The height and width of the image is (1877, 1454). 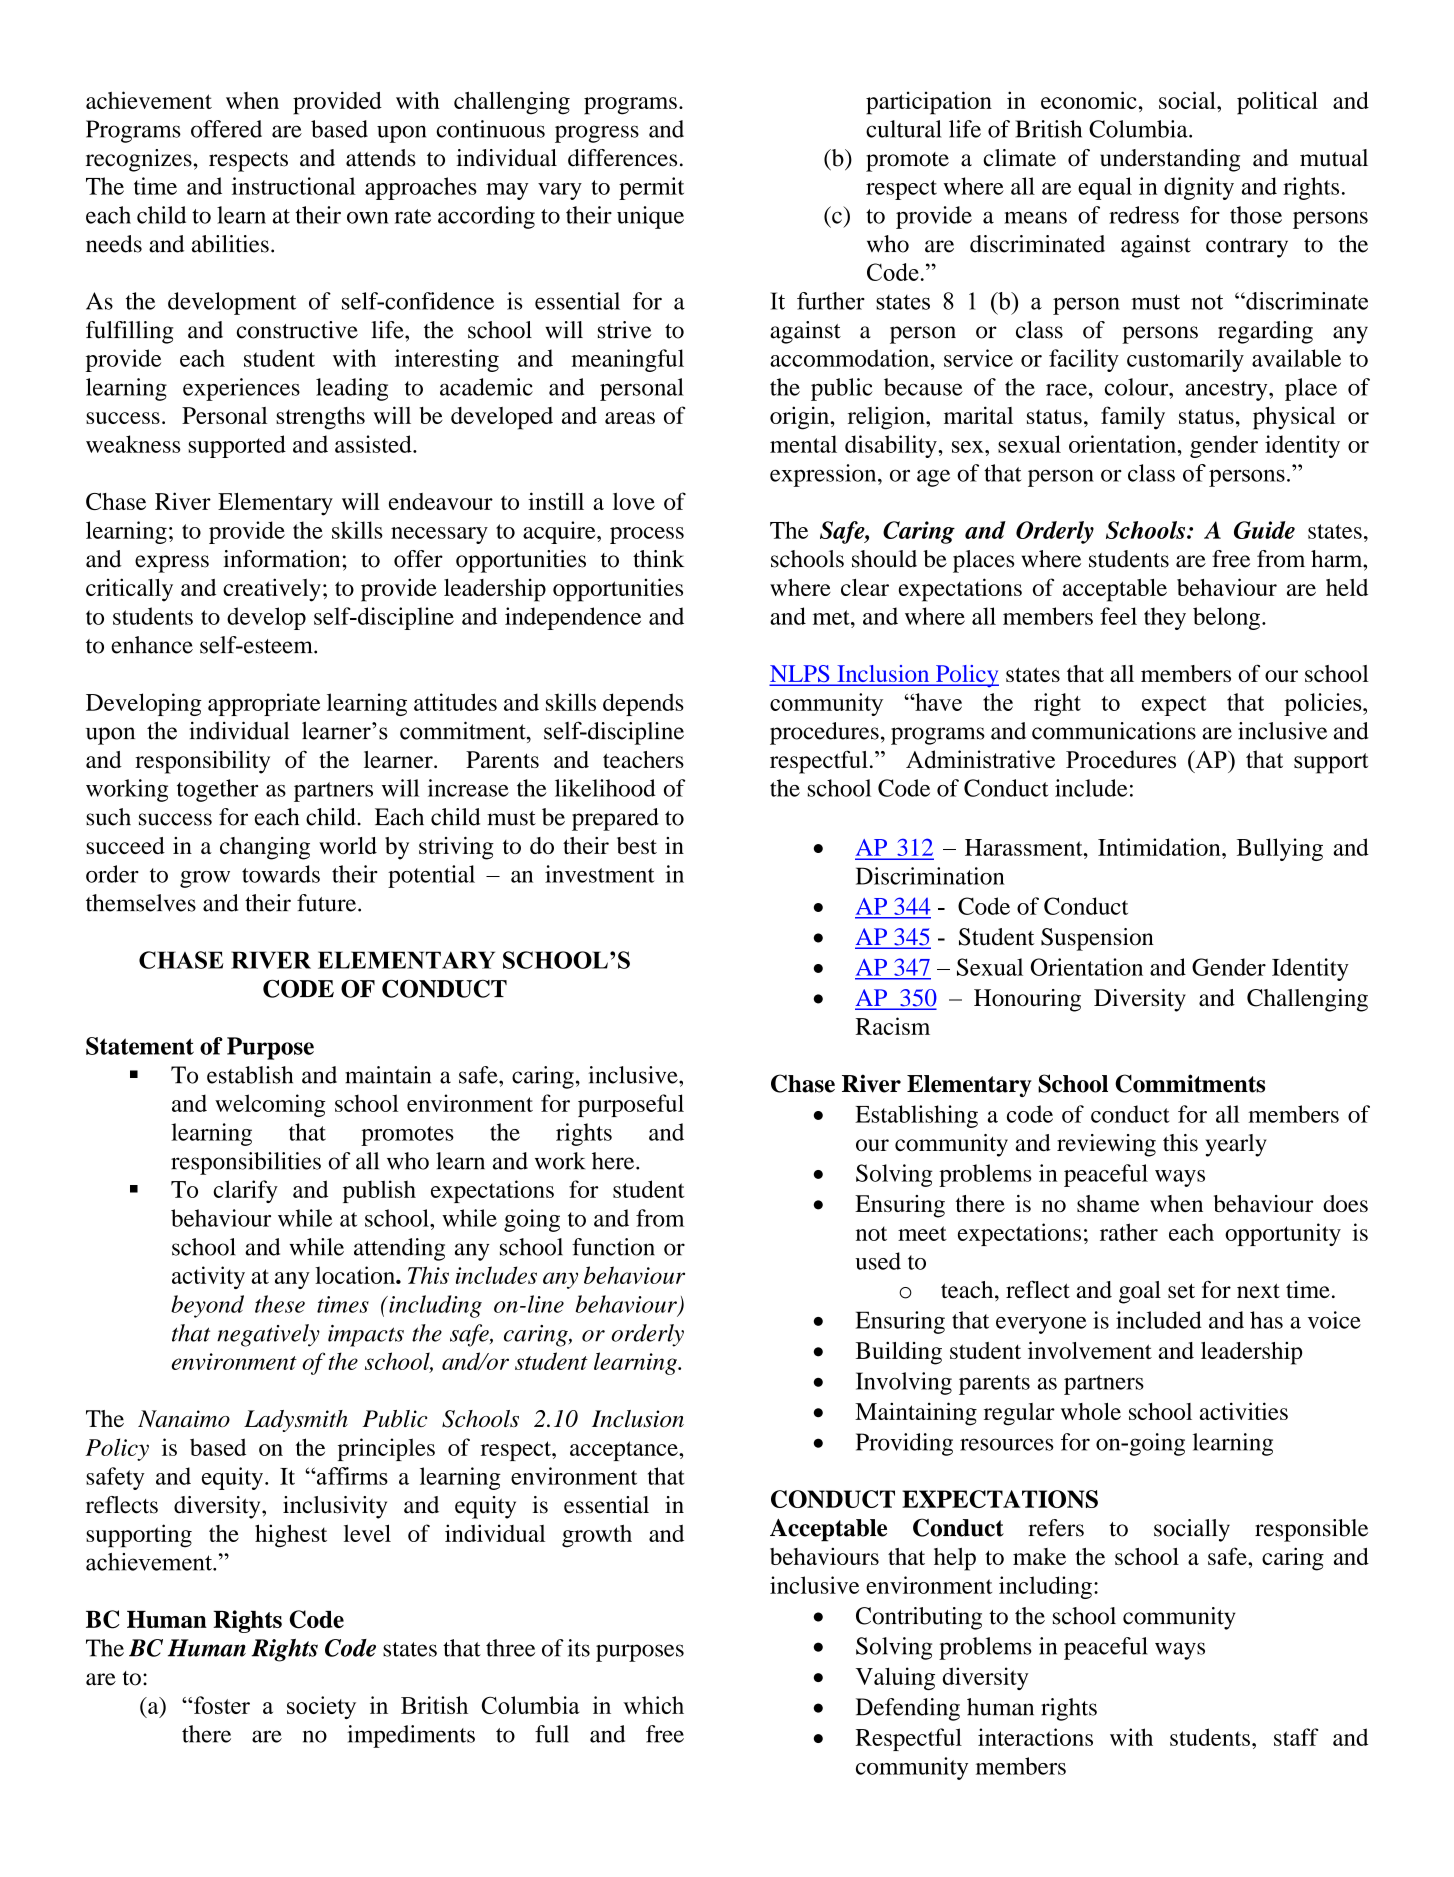 I want to click on which, so click(x=653, y=1705).
